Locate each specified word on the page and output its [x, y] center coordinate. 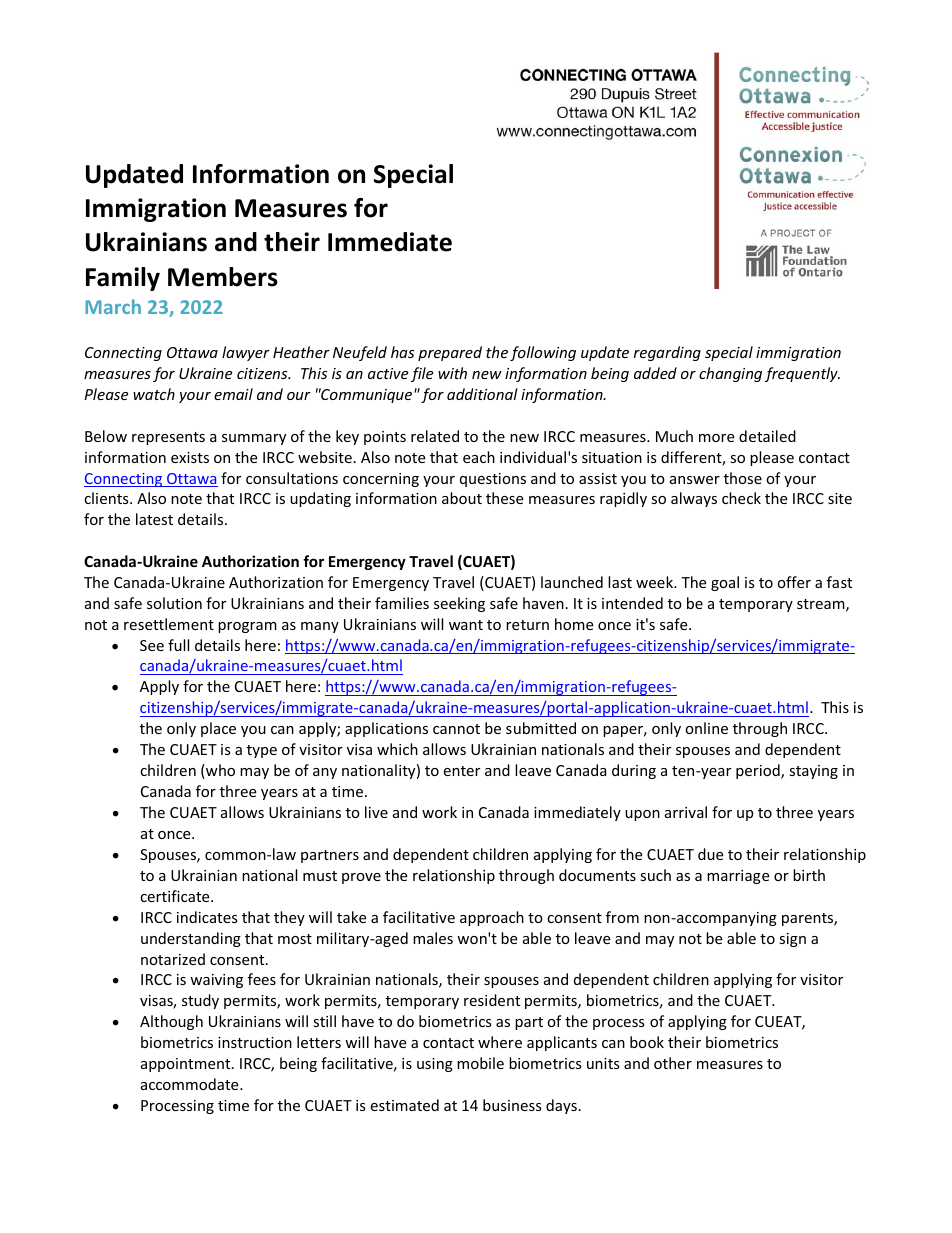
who [219, 771]
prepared [450, 353]
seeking [459, 604]
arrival [686, 812]
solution [174, 603]
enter [461, 771]
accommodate [191, 1084]
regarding [667, 353]
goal [725, 583]
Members [223, 277]
